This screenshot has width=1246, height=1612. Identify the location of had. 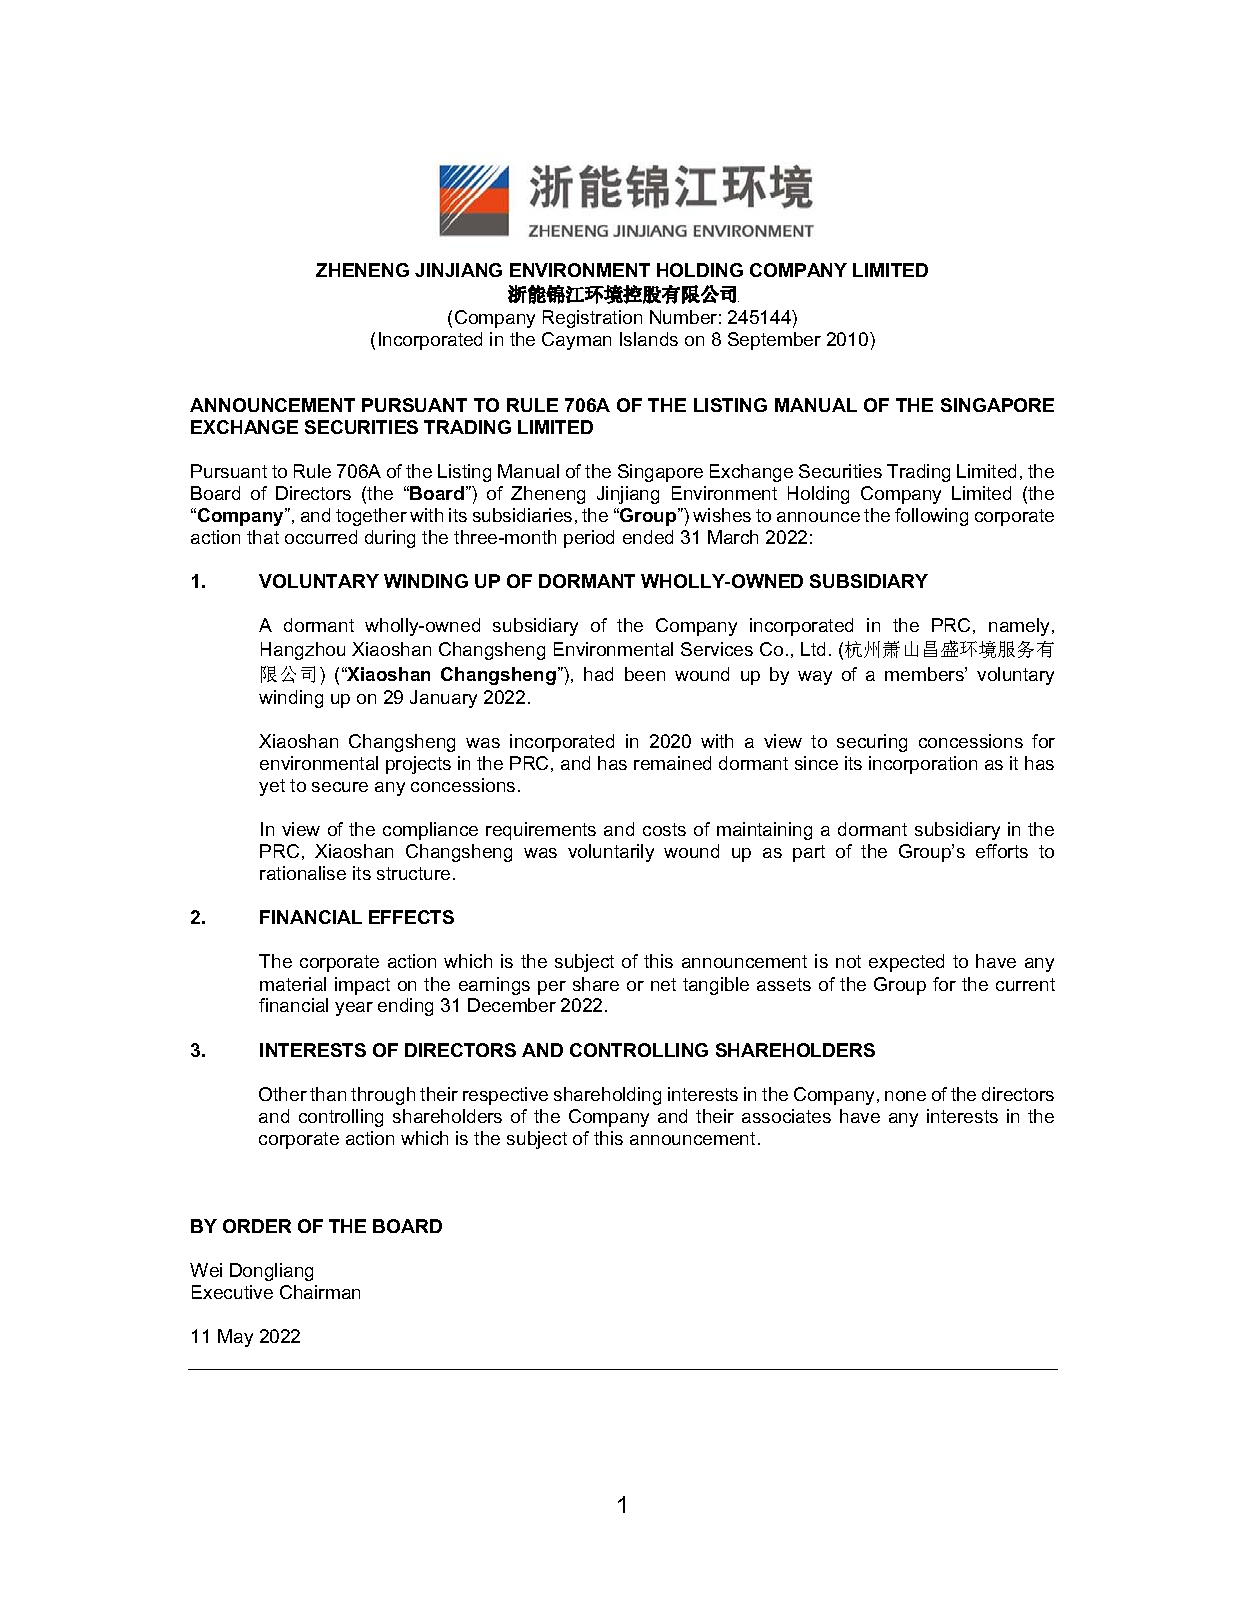
(598, 674).
